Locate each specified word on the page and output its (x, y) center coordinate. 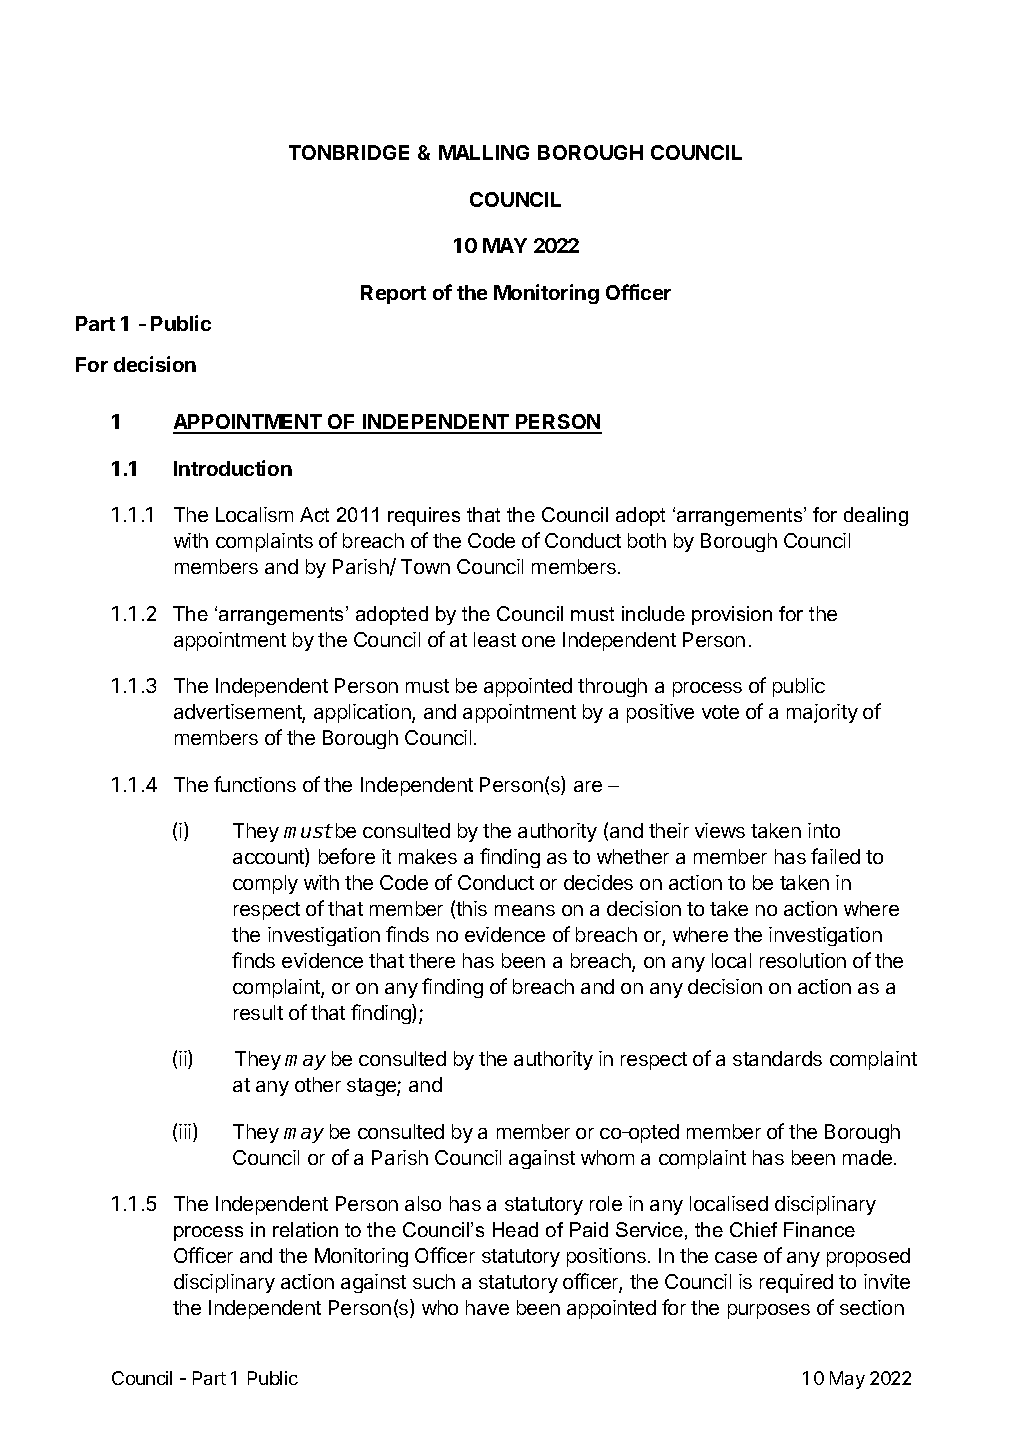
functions (255, 784)
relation (305, 1229)
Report (393, 294)
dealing (876, 516)
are (588, 786)
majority (822, 713)
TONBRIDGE (349, 152)
